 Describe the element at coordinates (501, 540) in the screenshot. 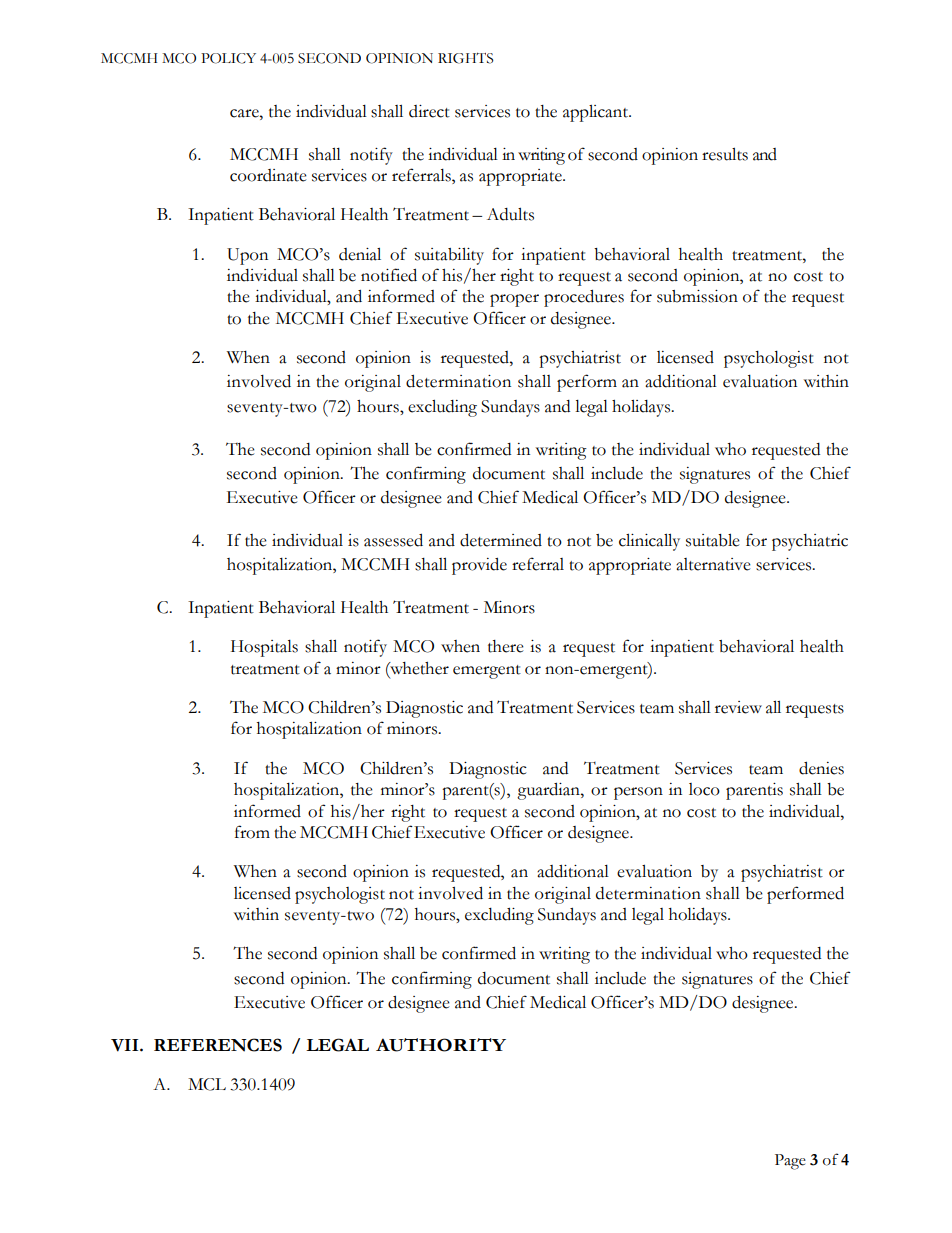

I see `determined` at that location.
